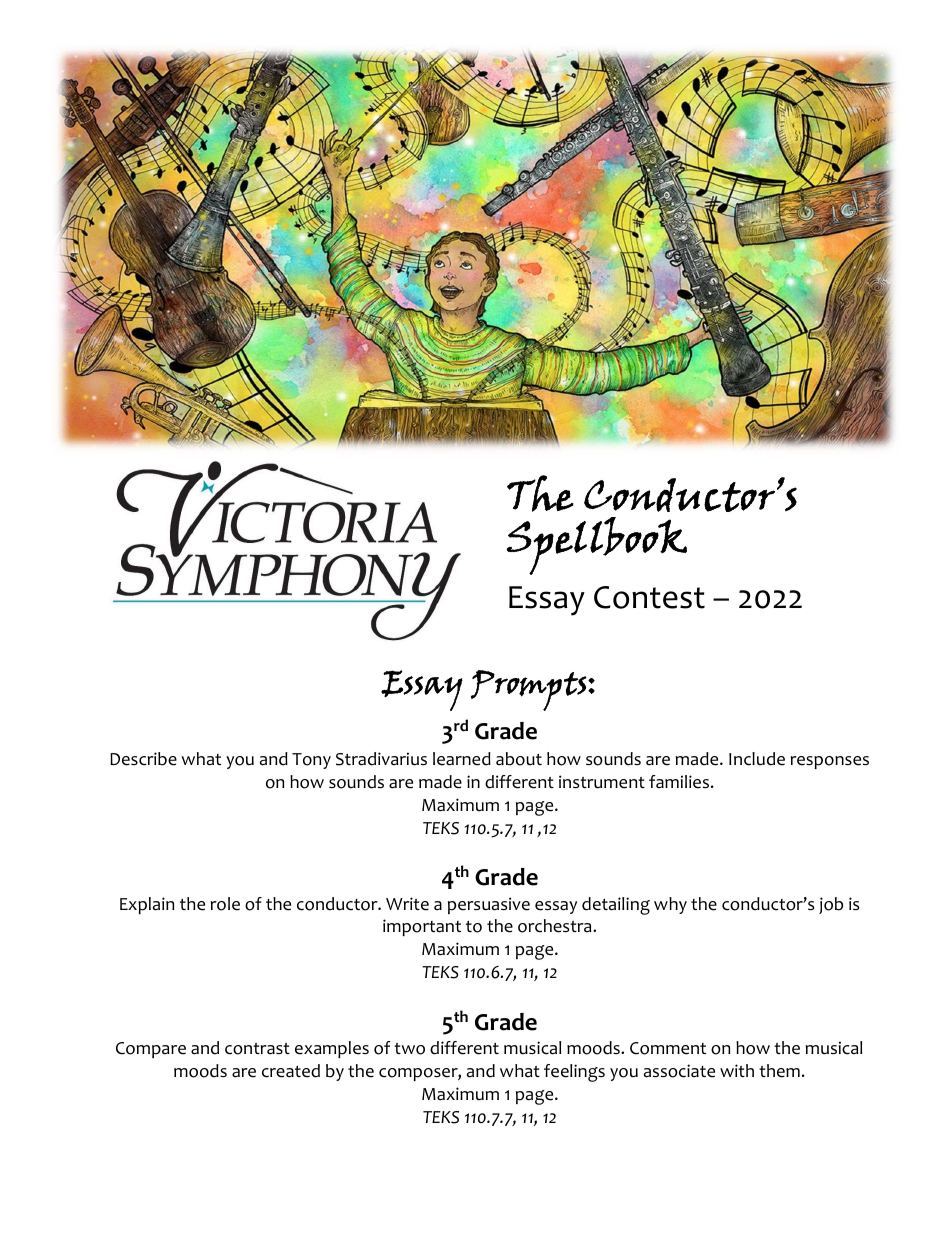 The height and width of the screenshot is (1233, 952). What do you see at coordinates (225, 904) in the screenshot?
I see `role` at bounding box center [225, 904].
